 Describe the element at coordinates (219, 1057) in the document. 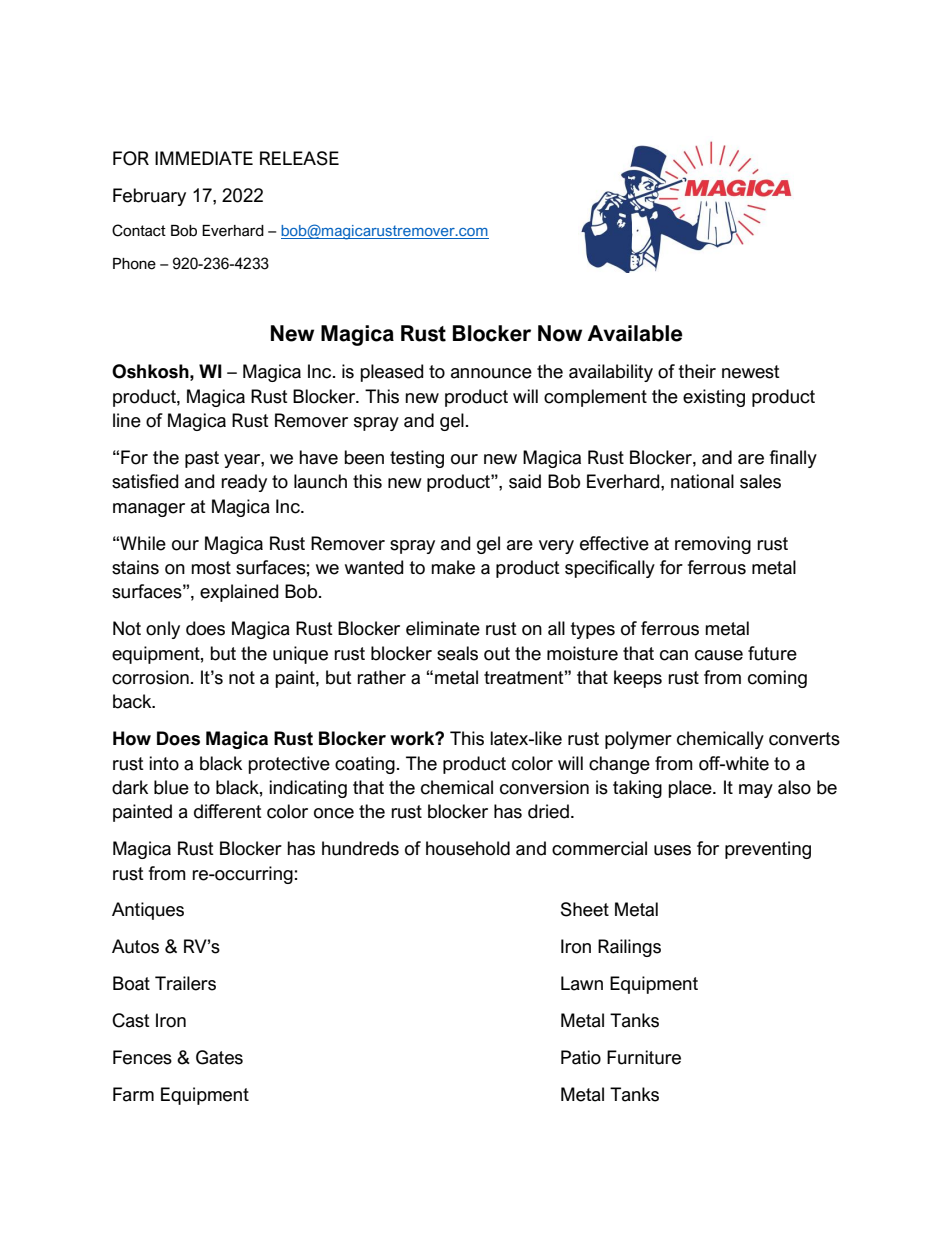

I see `Gates` at that location.
